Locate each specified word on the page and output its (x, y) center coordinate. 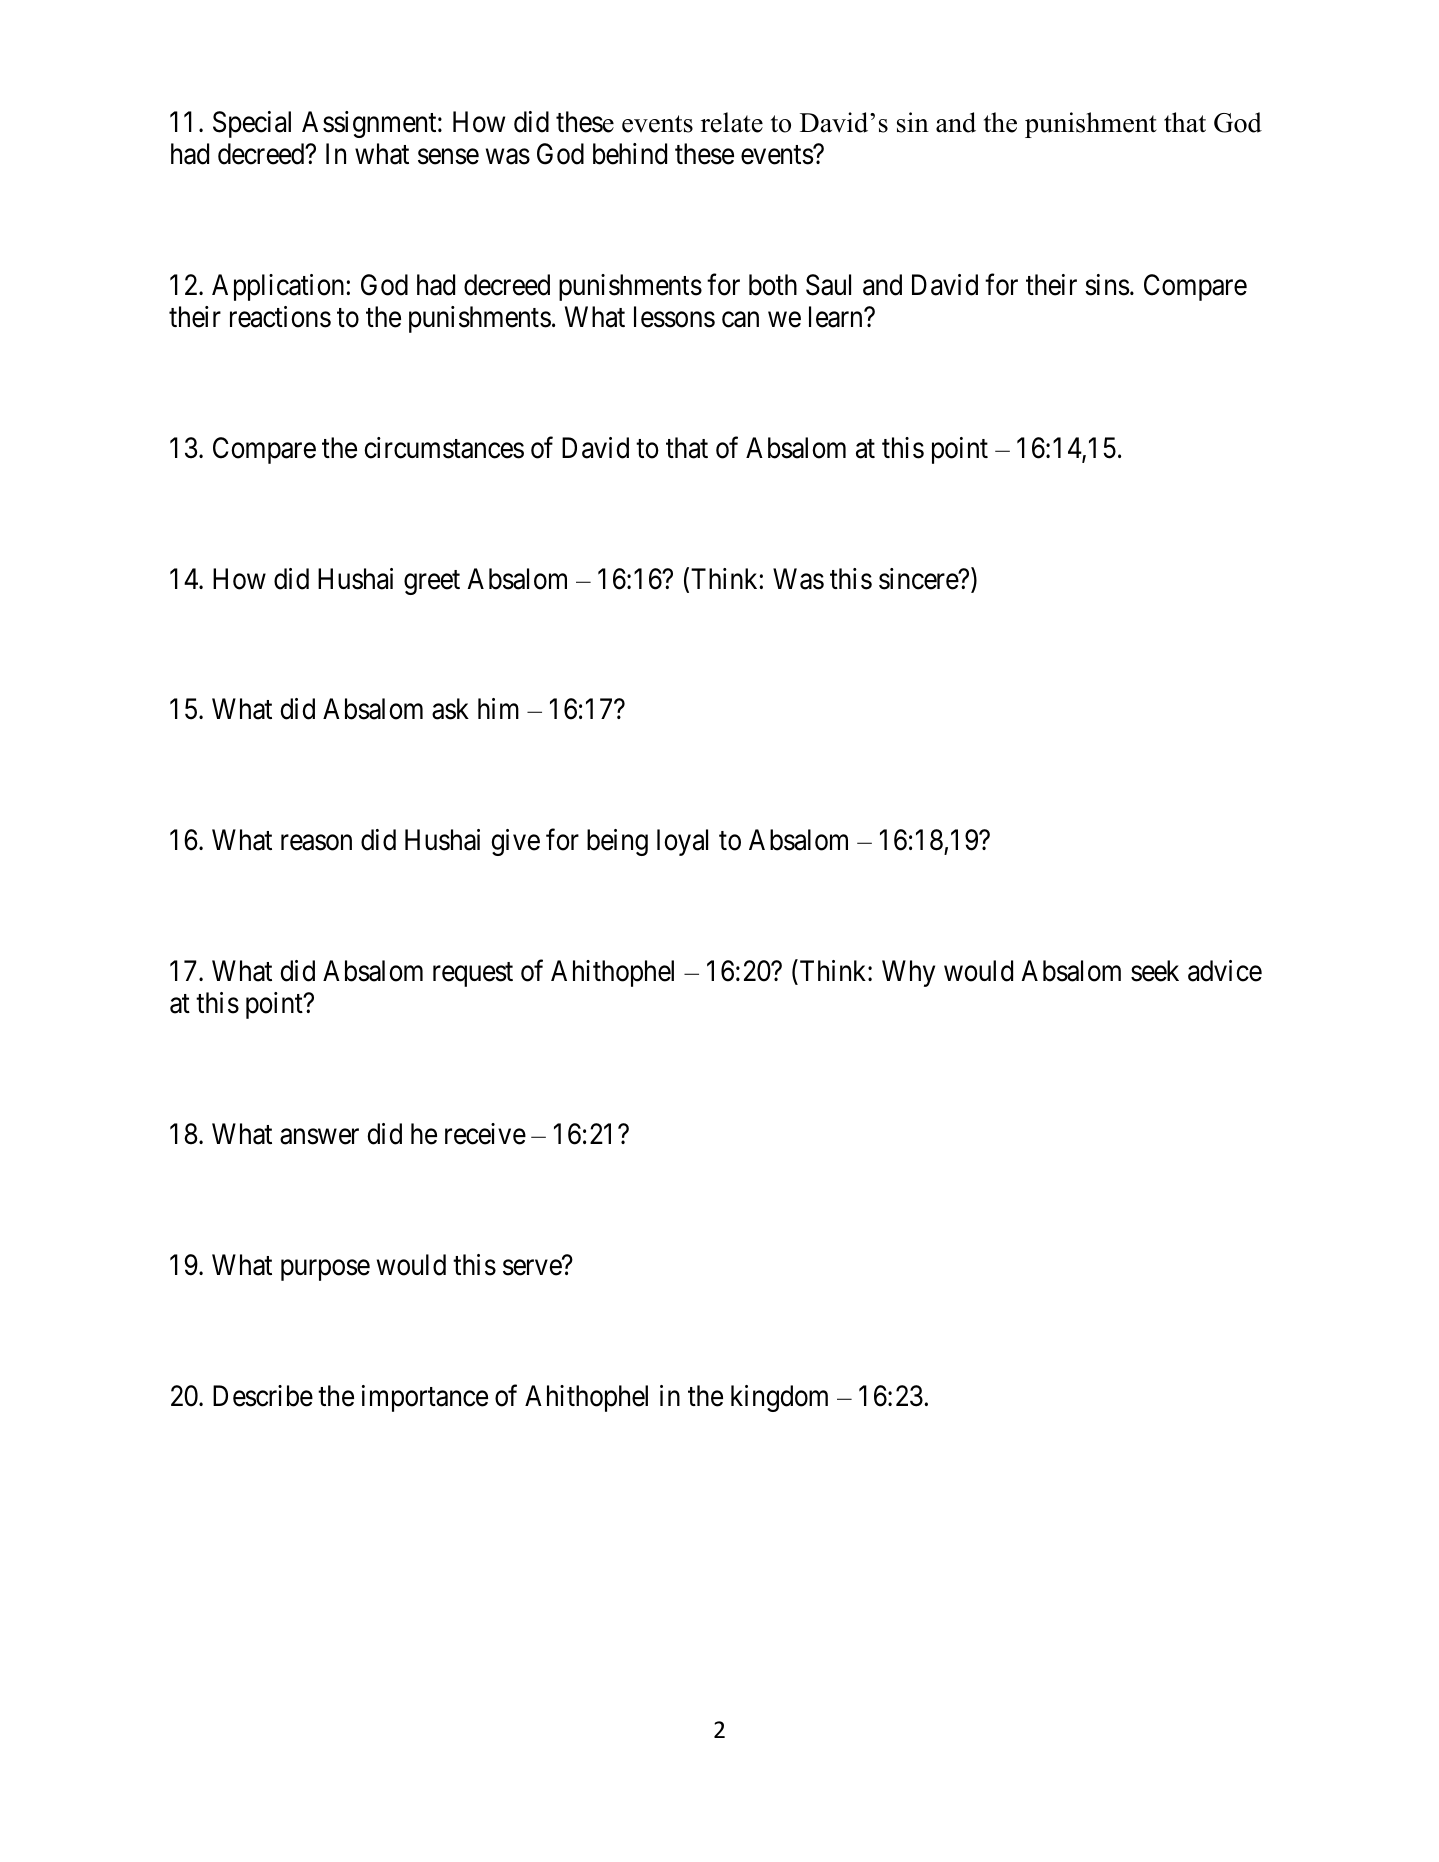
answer (319, 1137)
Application (279, 287)
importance (425, 1398)
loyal (682, 842)
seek (1155, 971)
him (498, 708)
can (740, 320)
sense (448, 157)
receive (485, 1134)
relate (732, 122)
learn (837, 317)
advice (1225, 971)
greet (432, 582)
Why (908, 973)
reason (316, 843)
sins (1107, 285)
